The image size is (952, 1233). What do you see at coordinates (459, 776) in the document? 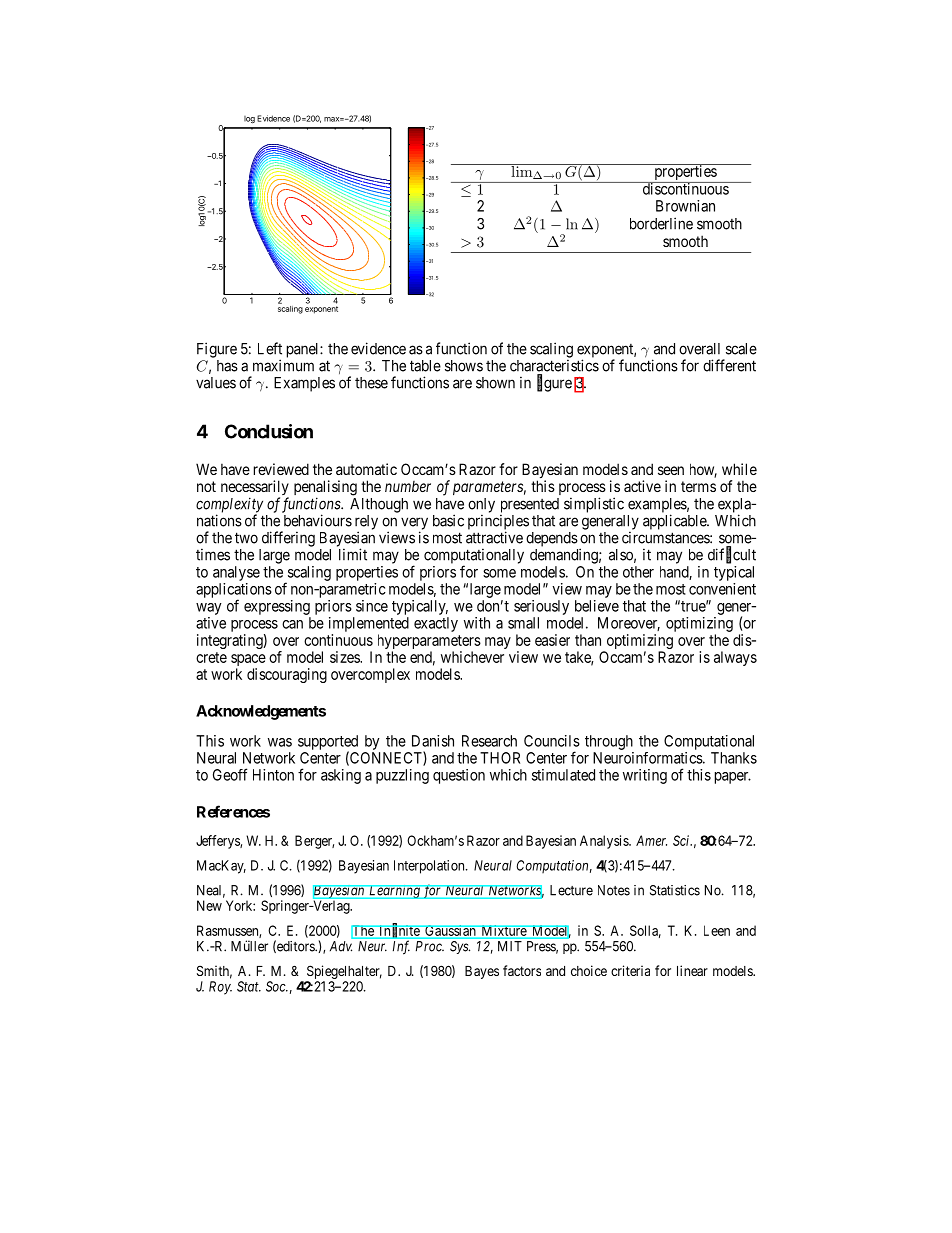
I see `question` at bounding box center [459, 776].
